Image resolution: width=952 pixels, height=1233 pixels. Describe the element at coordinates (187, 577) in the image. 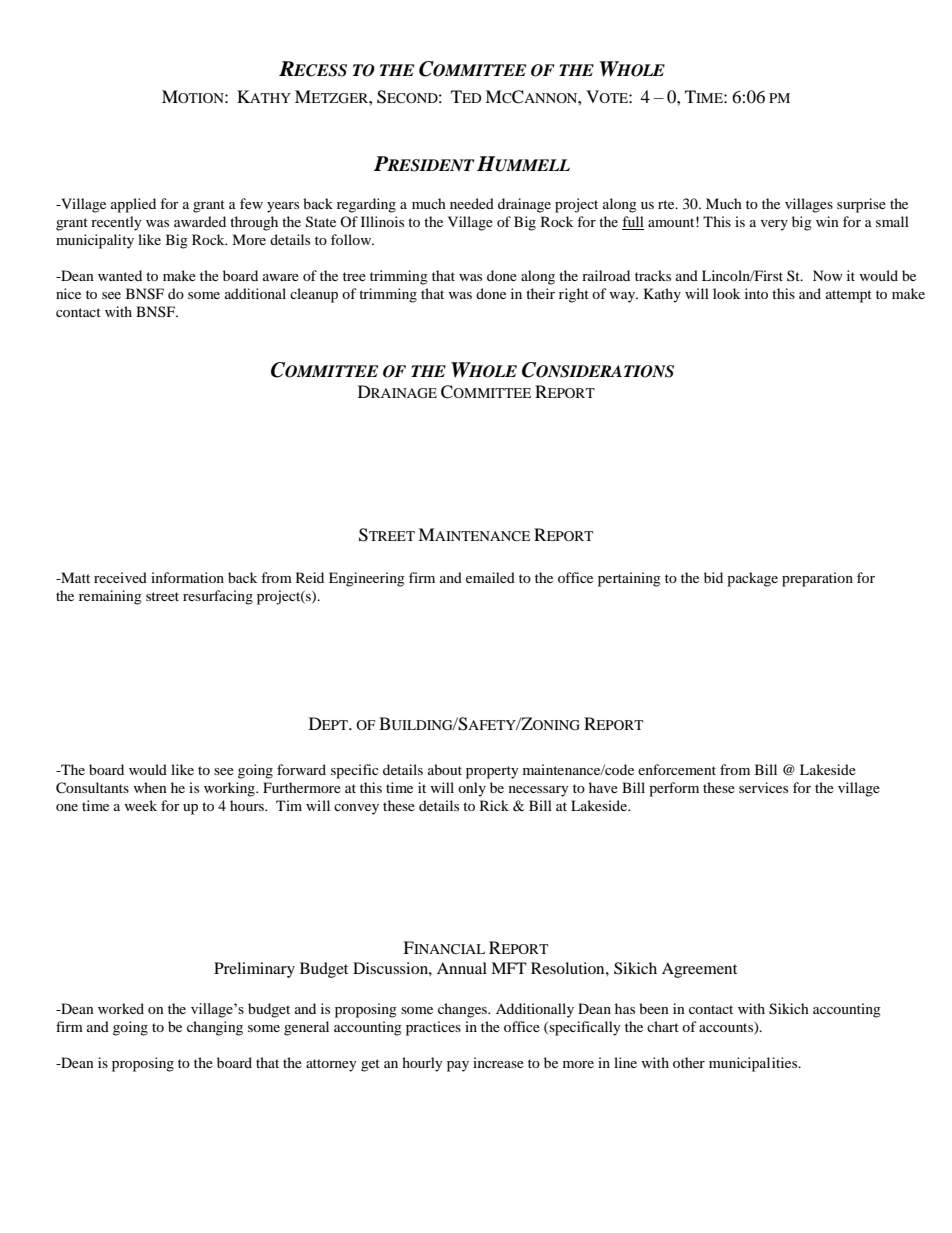

I see `information` at that location.
